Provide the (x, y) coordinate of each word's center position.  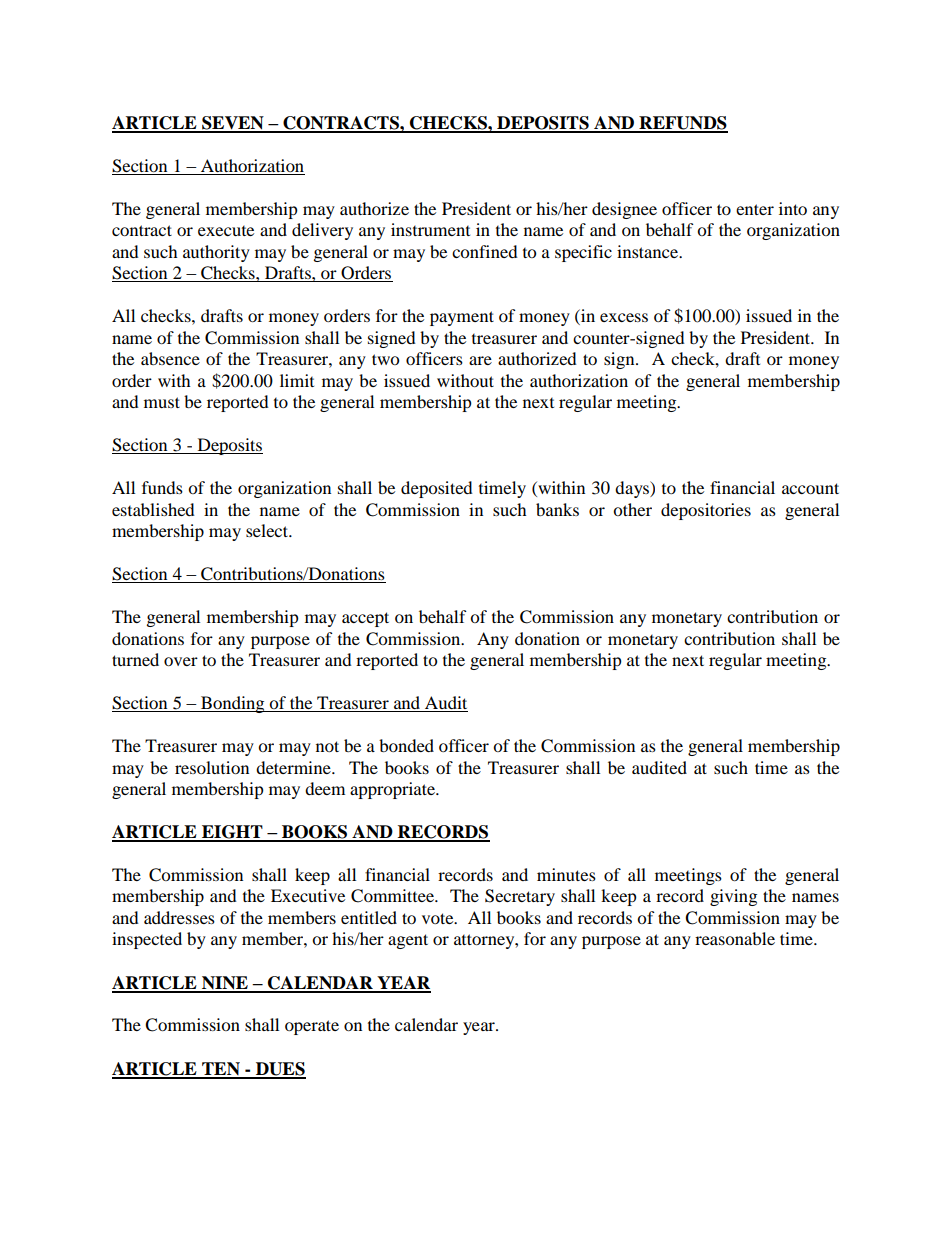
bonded (406, 745)
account (810, 488)
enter (755, 209)
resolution (212, 767)
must (162, 402)
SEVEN (233, 124)
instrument (430, 229)
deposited (437, 489)
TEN (221, 1070)
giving (733, 897)
